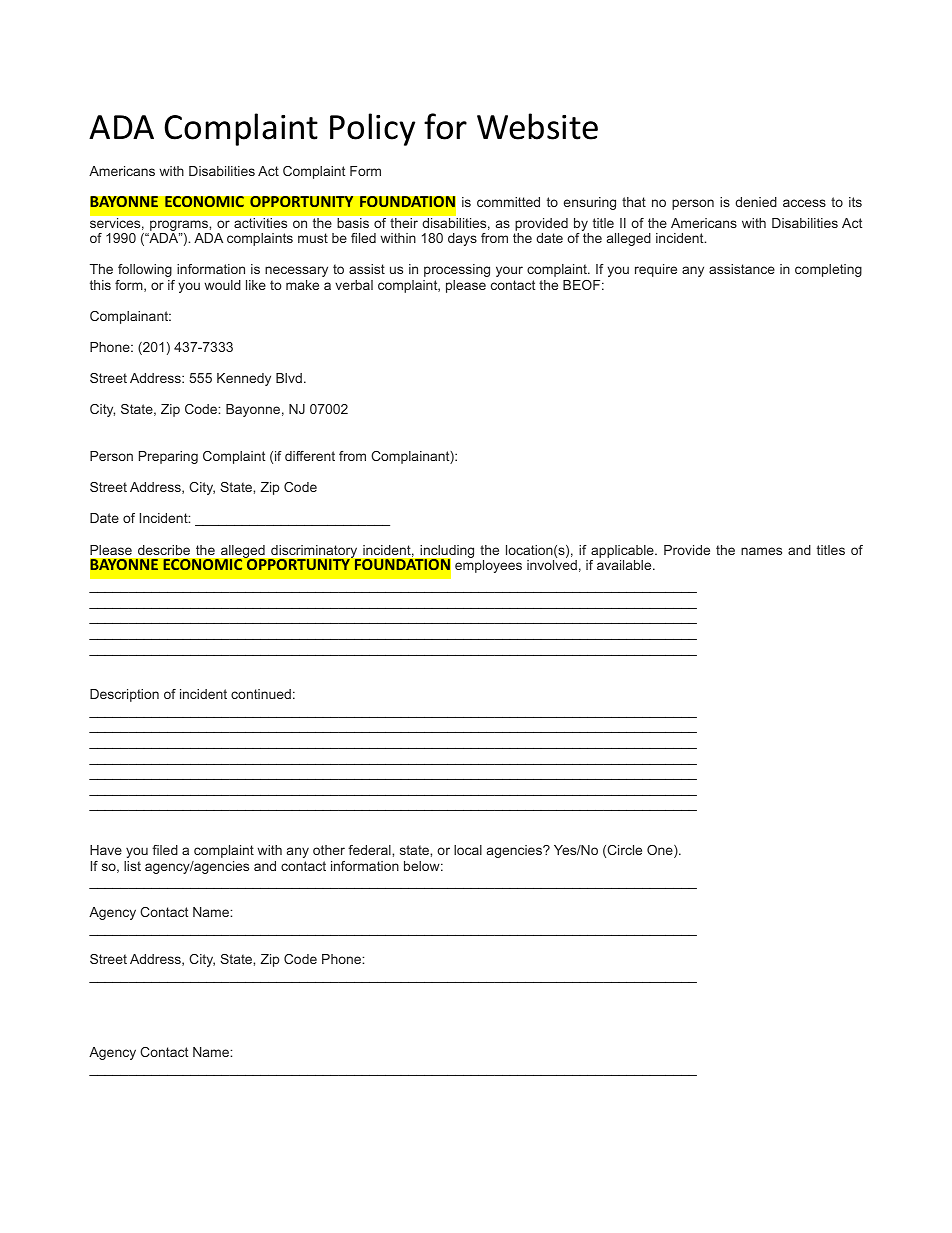 This screenshot has height=1233, width=952. Describe the element at coordinates (756, 202) in the screenshot. I see `denied` at that location.
